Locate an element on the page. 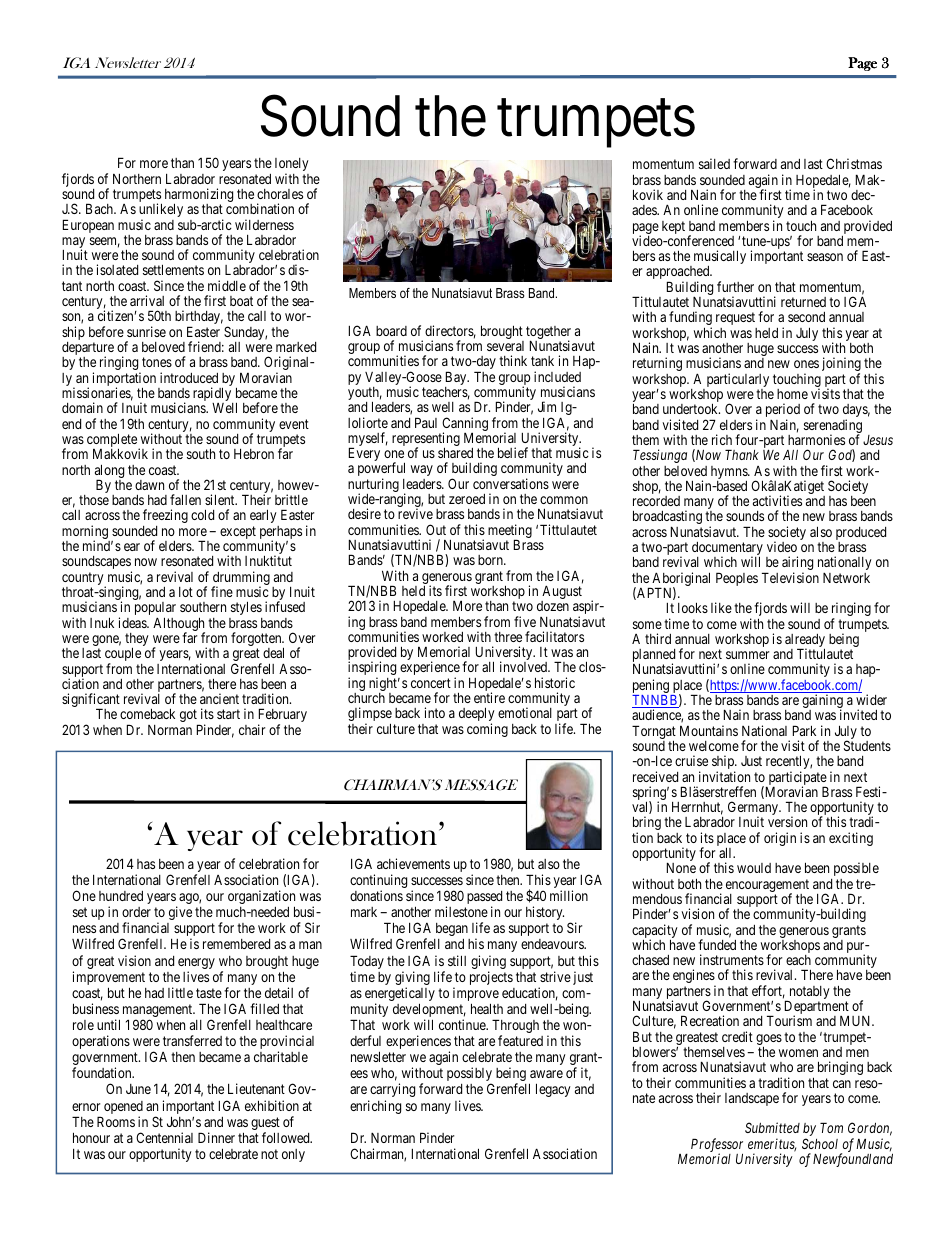 Image resolution: width=952 pixels, height=1233 pixels. lot is located at coordinates (186, 592).
